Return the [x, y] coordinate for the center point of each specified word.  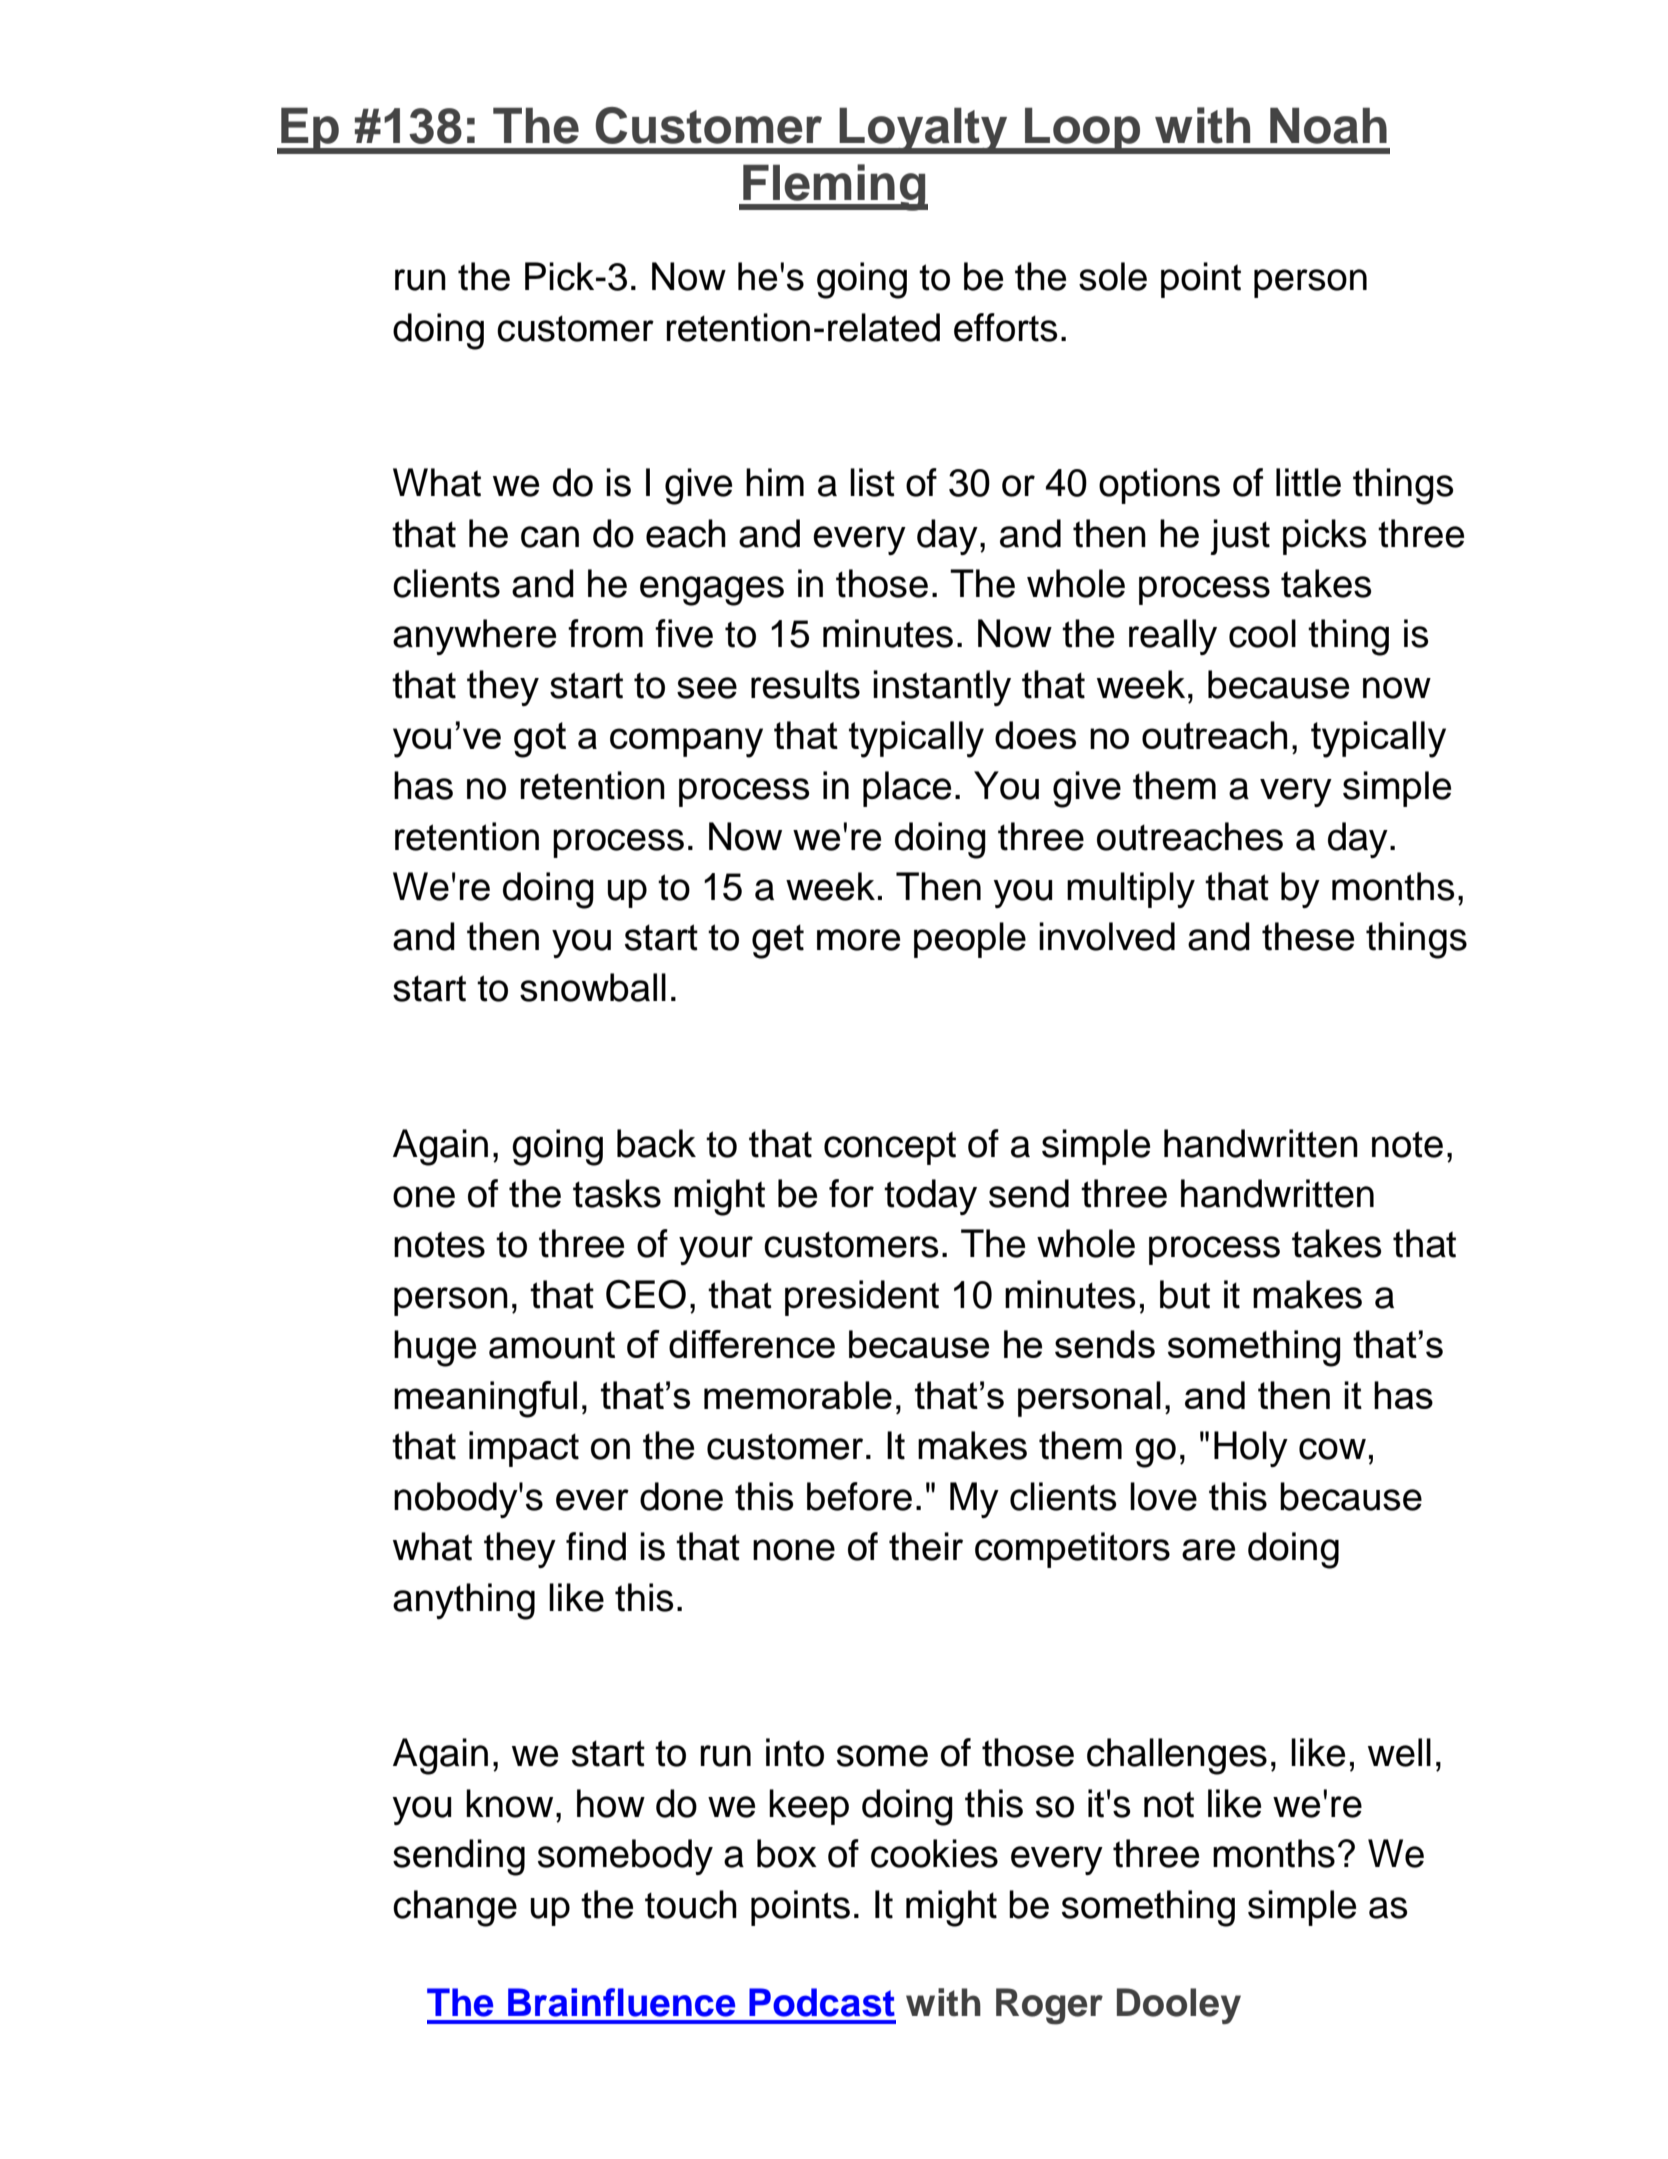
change [455, 1908]
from [605, 633]
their [926, 1546]
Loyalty [923, 130]
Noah [1328, 125]
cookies [934, 1853]
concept [890, 1148]
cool [1262, 633]
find [596, 1546]
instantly [942, 688]
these [1308, 936]
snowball [593, 987]
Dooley [1179, 2006]
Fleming [834, 187]
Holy [1251, 1449]
